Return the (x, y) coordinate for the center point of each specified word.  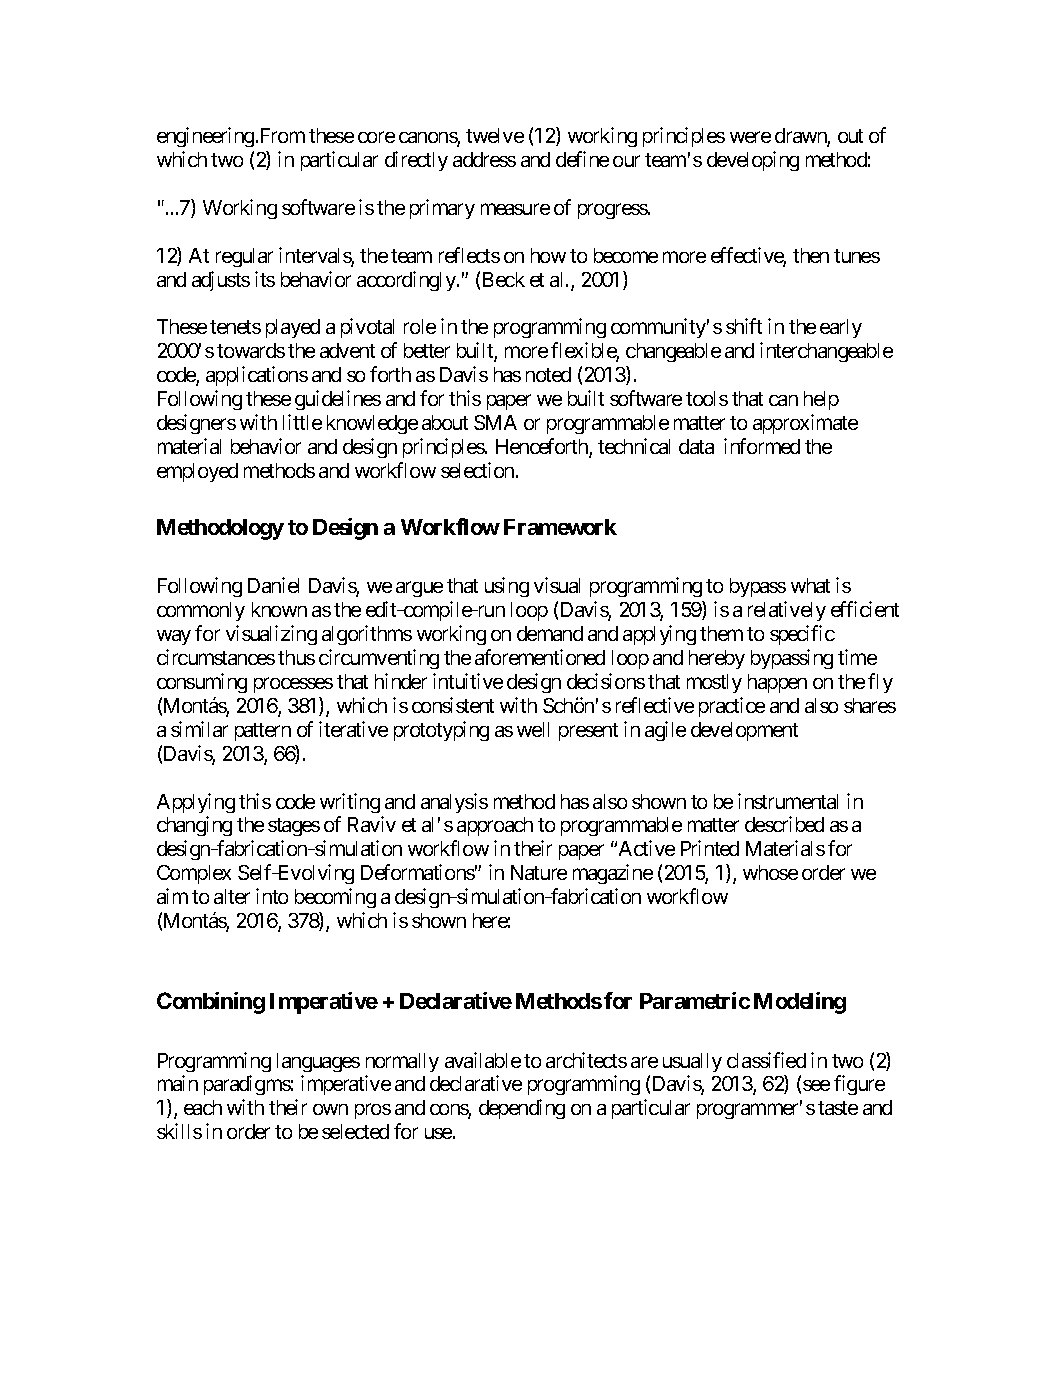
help (821, 400)
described (784, 824)
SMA (495, 422)
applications (257, 376)
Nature (539, 872)
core (376, 137)
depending (522, 1109)
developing (753, 161)
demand (550, 633)
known (279, 609)
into (272, 896)
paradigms (247, 1085)
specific (802, 635)
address (484, 159)
